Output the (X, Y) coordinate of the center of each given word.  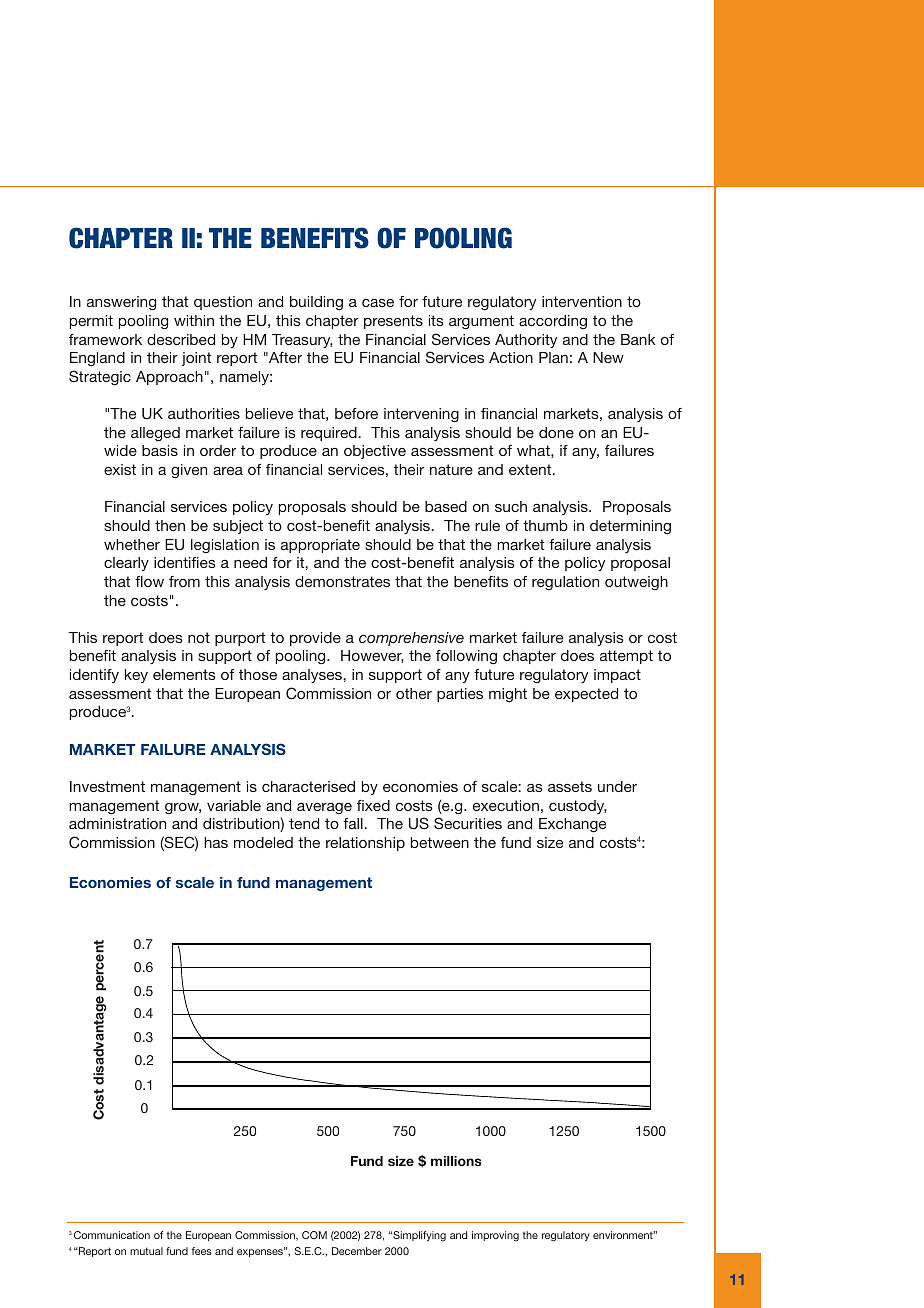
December (357, 1251)
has (216, 842)
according (553, 322)
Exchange (572, 825)
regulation (565, 583)
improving (495, 1236)
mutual (146, 1251)
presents (393, 322)
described (181, 339)
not (199, 637)
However (372, 656)
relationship (365, 844)
